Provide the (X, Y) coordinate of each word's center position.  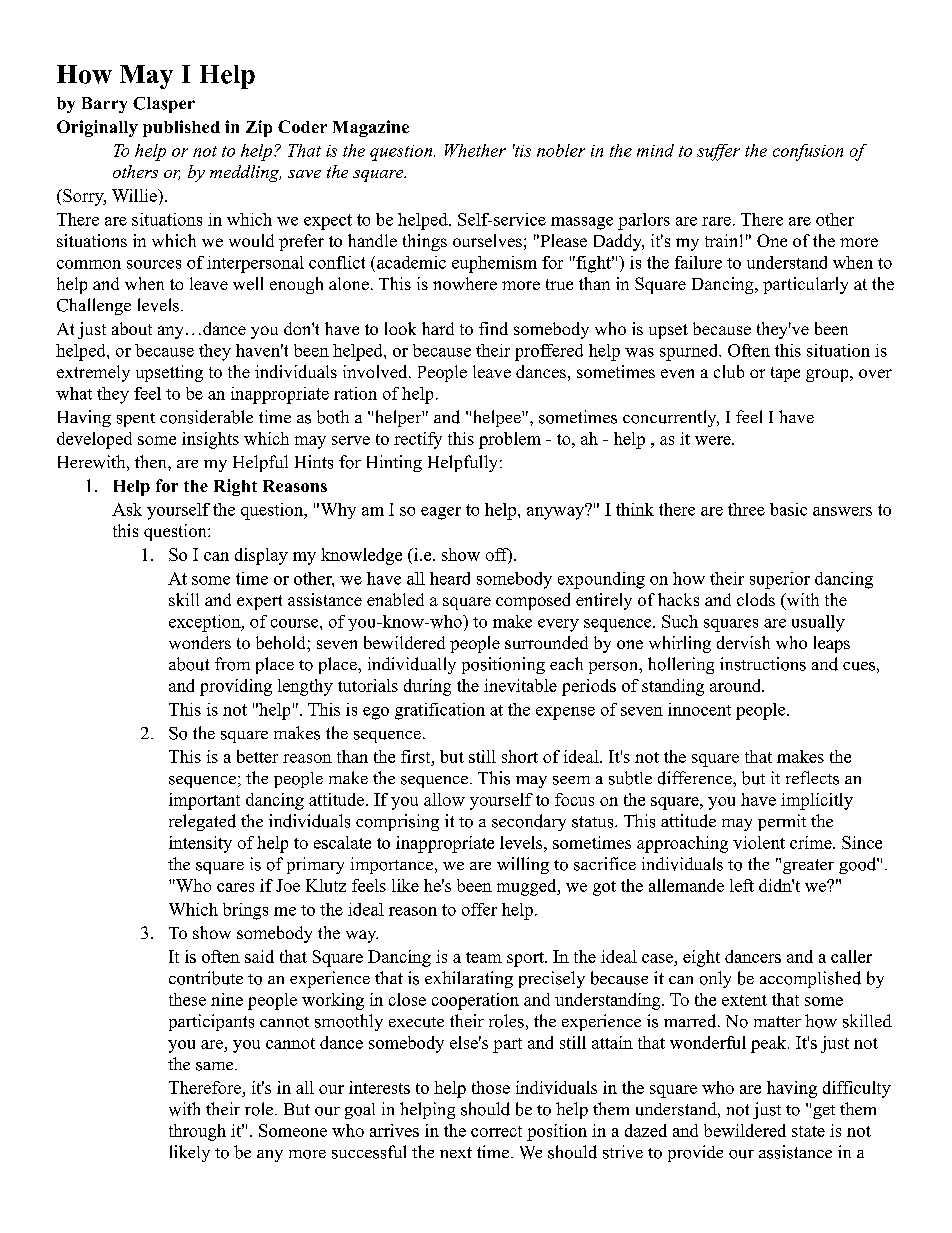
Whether (475, 150)
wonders (200, 642)
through (197, 1132)
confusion (808, 152)
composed (533, 601)
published (181, 128)
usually (818, 623)
